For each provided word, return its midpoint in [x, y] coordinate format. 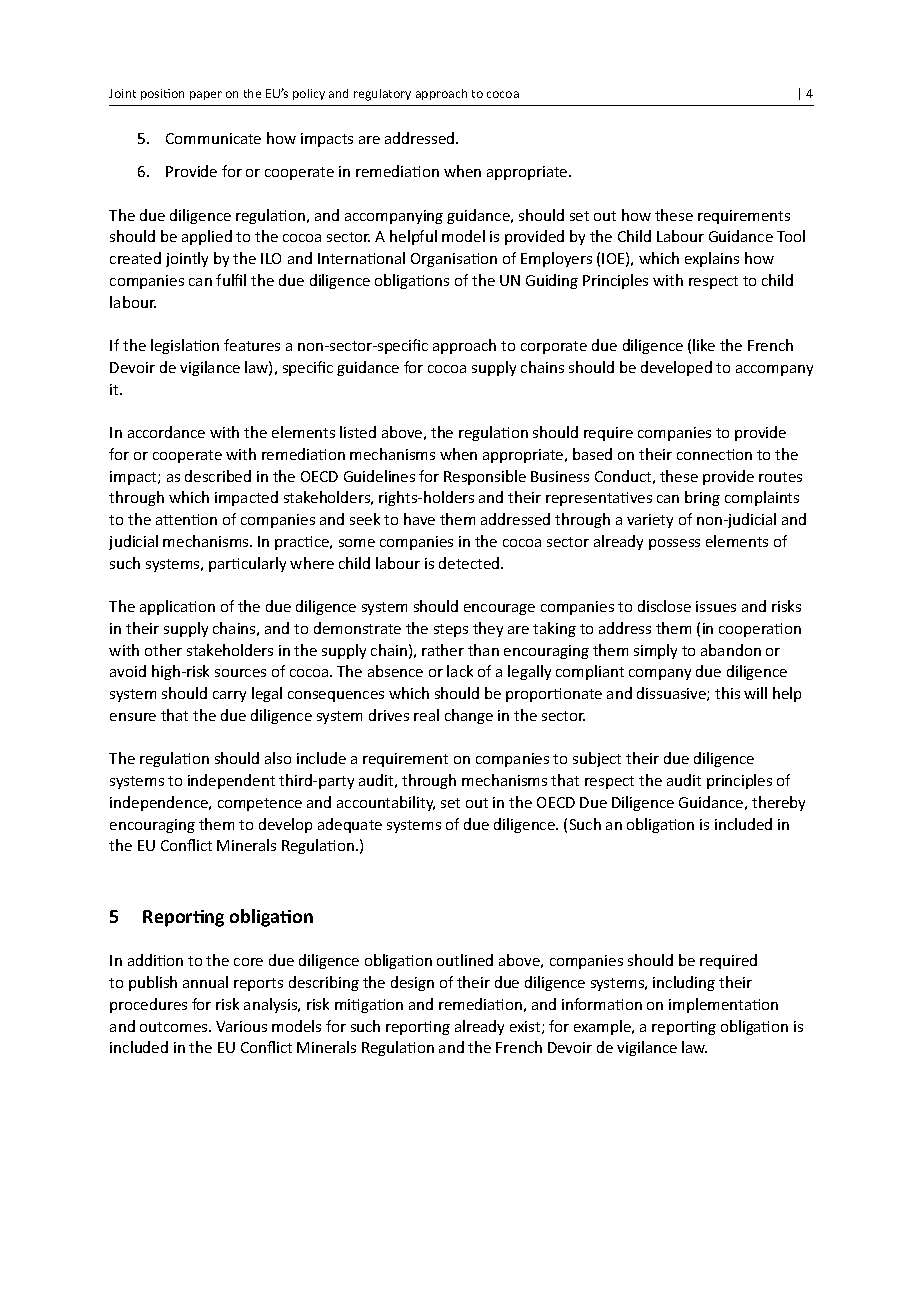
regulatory [382, 95]
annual [205, 982]
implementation [723, 1005]
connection [714, 454]
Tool [791, 236]
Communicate [213, 138]
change [469, 716]
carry [229, 696]
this [727, 693]
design [412, 983]
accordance [166, 432]
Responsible [485, 477]
